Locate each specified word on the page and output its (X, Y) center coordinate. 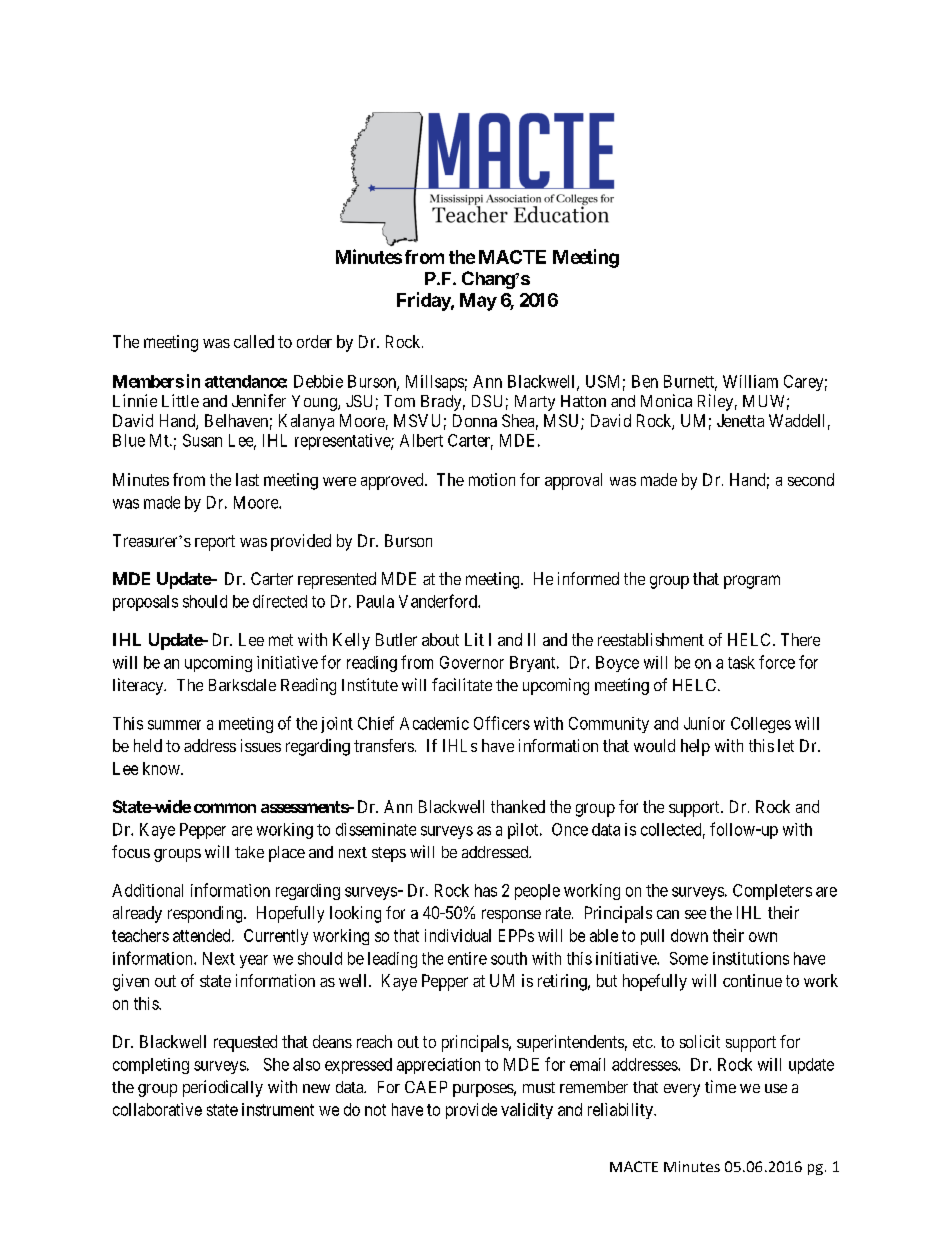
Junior (704, 723)
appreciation (438, 1066)
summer (174, 725)
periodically (223, 1088)
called (254, 341)
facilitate (462, 684)
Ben (645, 381)
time (720, 1086)
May (478, 302)
